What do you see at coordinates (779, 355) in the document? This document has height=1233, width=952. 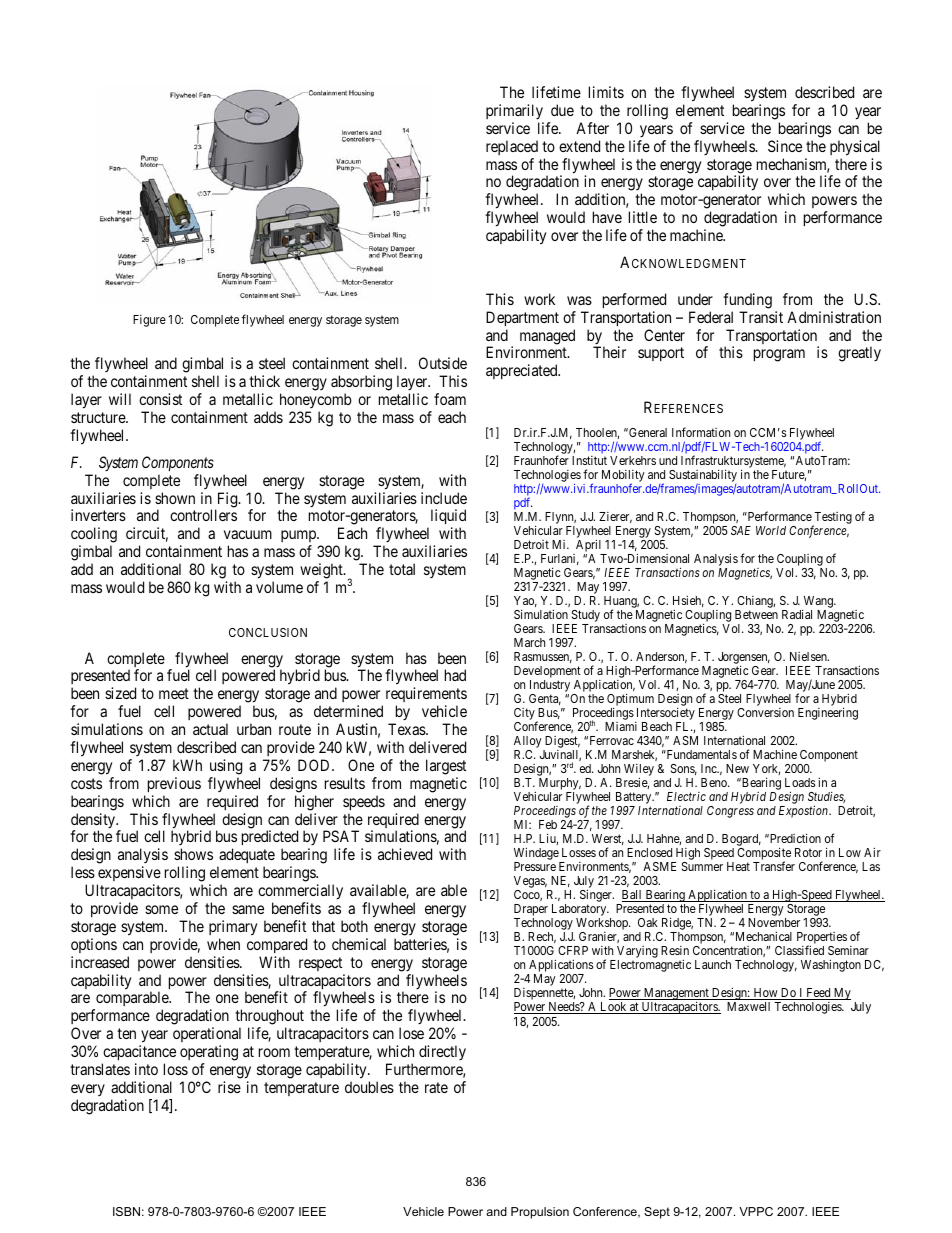 I see `program` at bounding box center [779, 355].
